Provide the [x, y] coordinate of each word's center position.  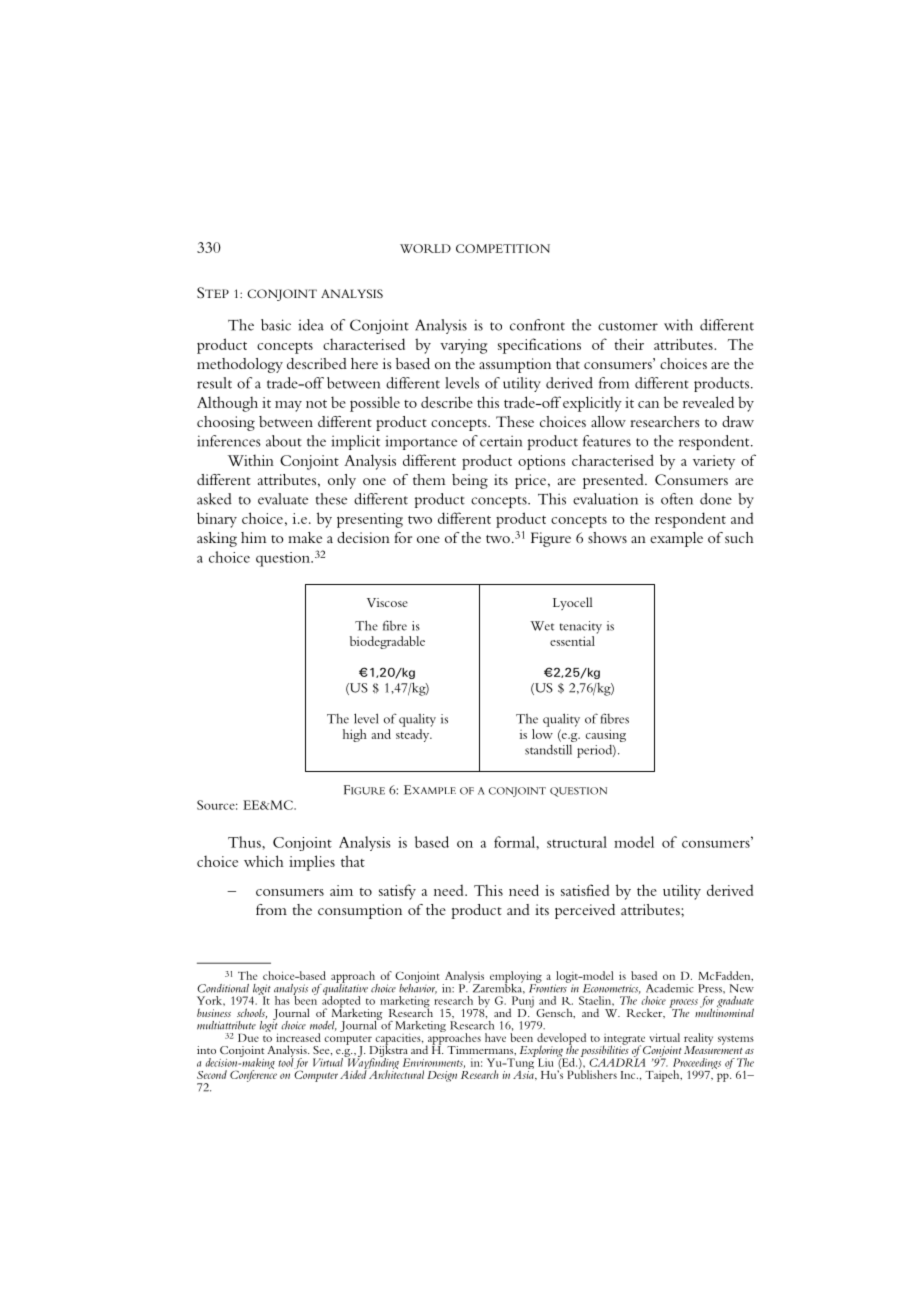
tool [286, 1061]
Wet [542, 626]
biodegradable [387, 642]
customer [628, 326]
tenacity [581, 627]
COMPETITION [503, 248]
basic [276, 325]
